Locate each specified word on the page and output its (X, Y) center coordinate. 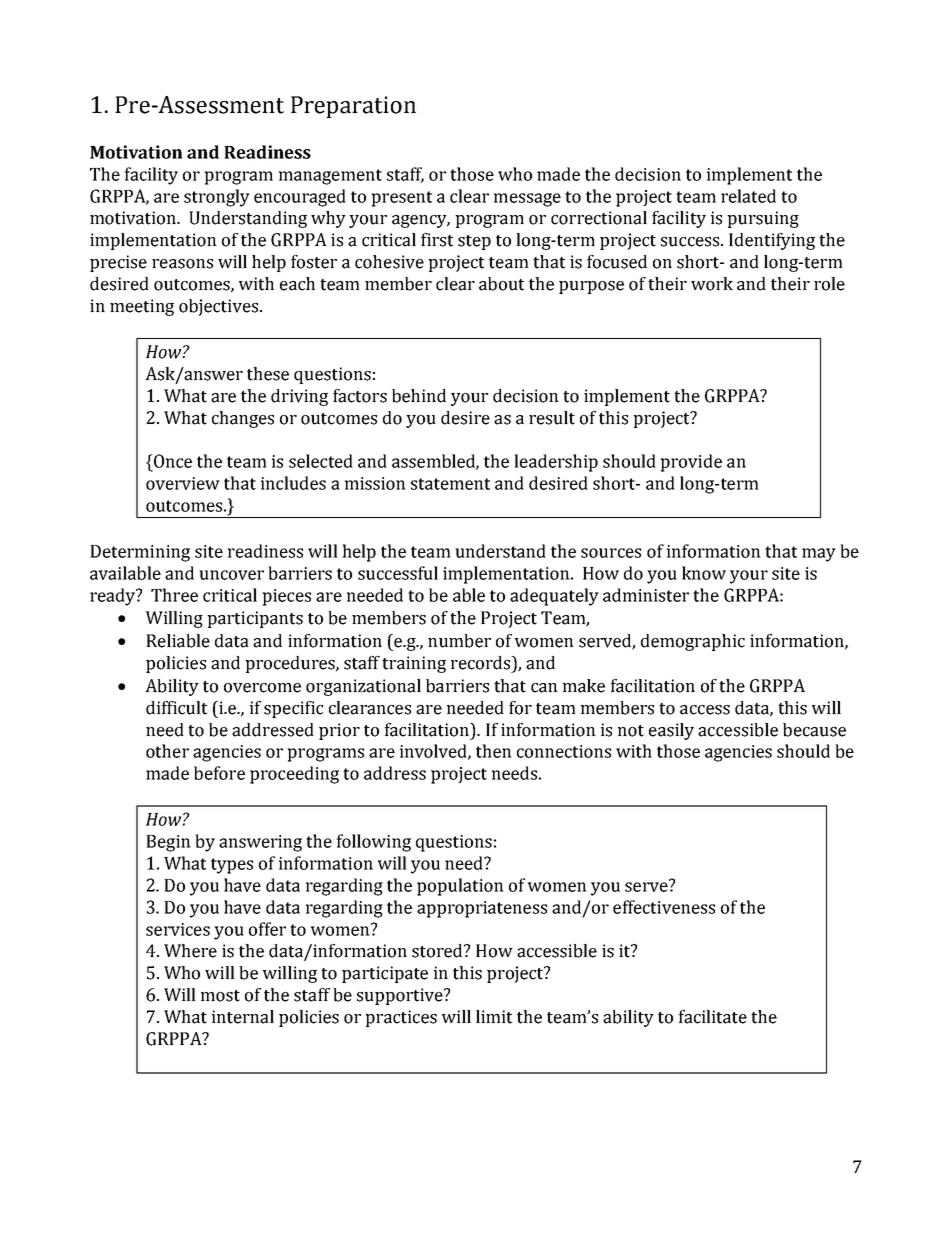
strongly (217, 198)
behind (419, 396)
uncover (231, 575)
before (219, 773)
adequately (554, 597)
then (494, 751)
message (527, 200)
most (220, 996)
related (748, 196)
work (712, 284)
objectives (218, 307)
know (704, 573)
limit (494, 1017)
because (814, 730)
